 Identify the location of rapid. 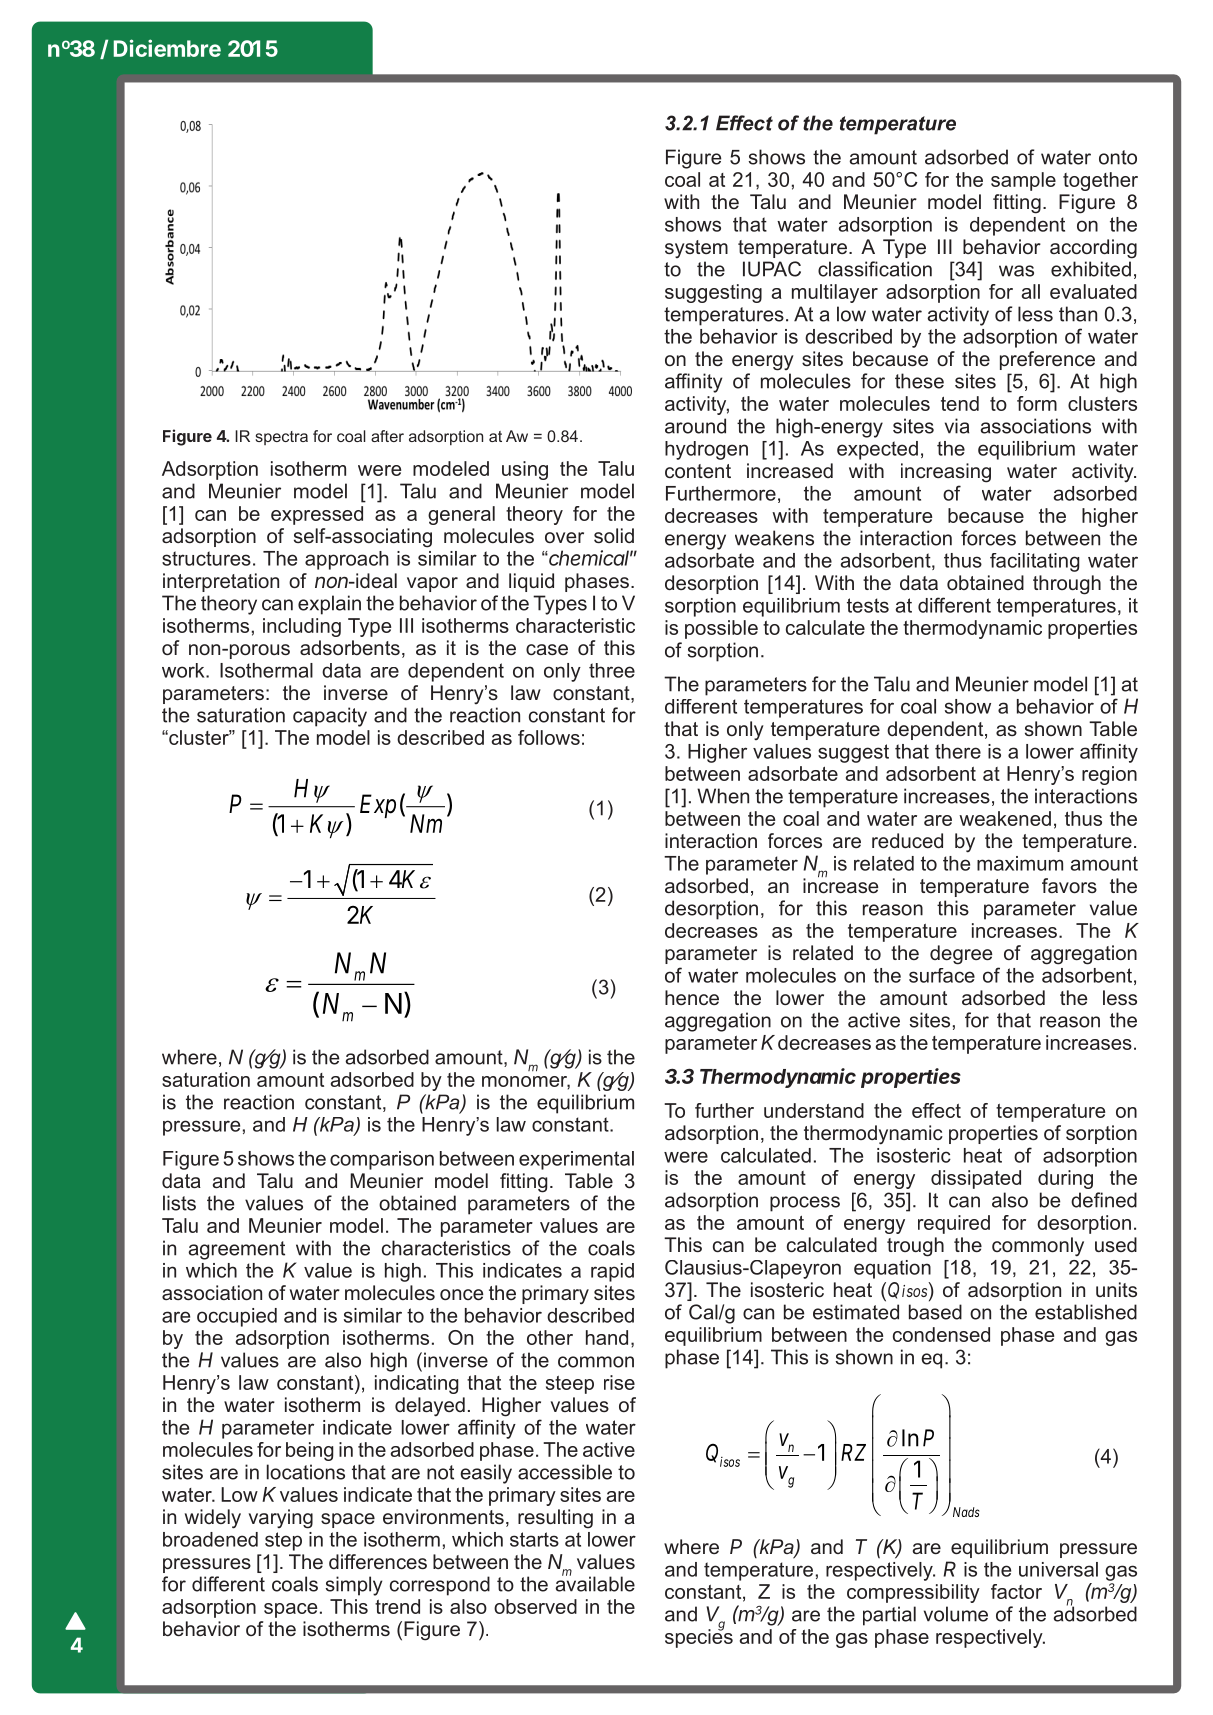
(612, 1272).
